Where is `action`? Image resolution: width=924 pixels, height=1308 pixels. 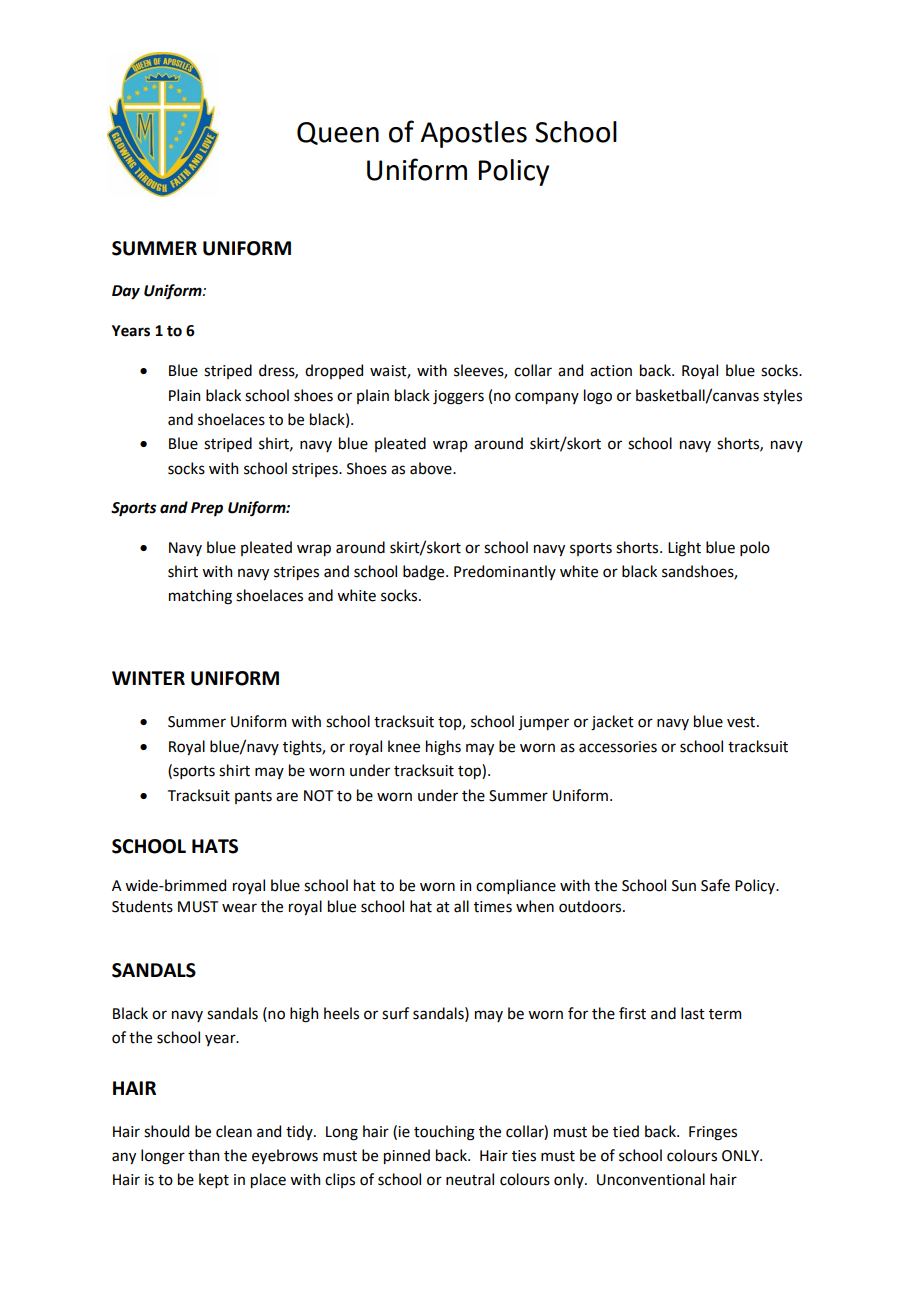
action is located at coordinates (611, 371).
